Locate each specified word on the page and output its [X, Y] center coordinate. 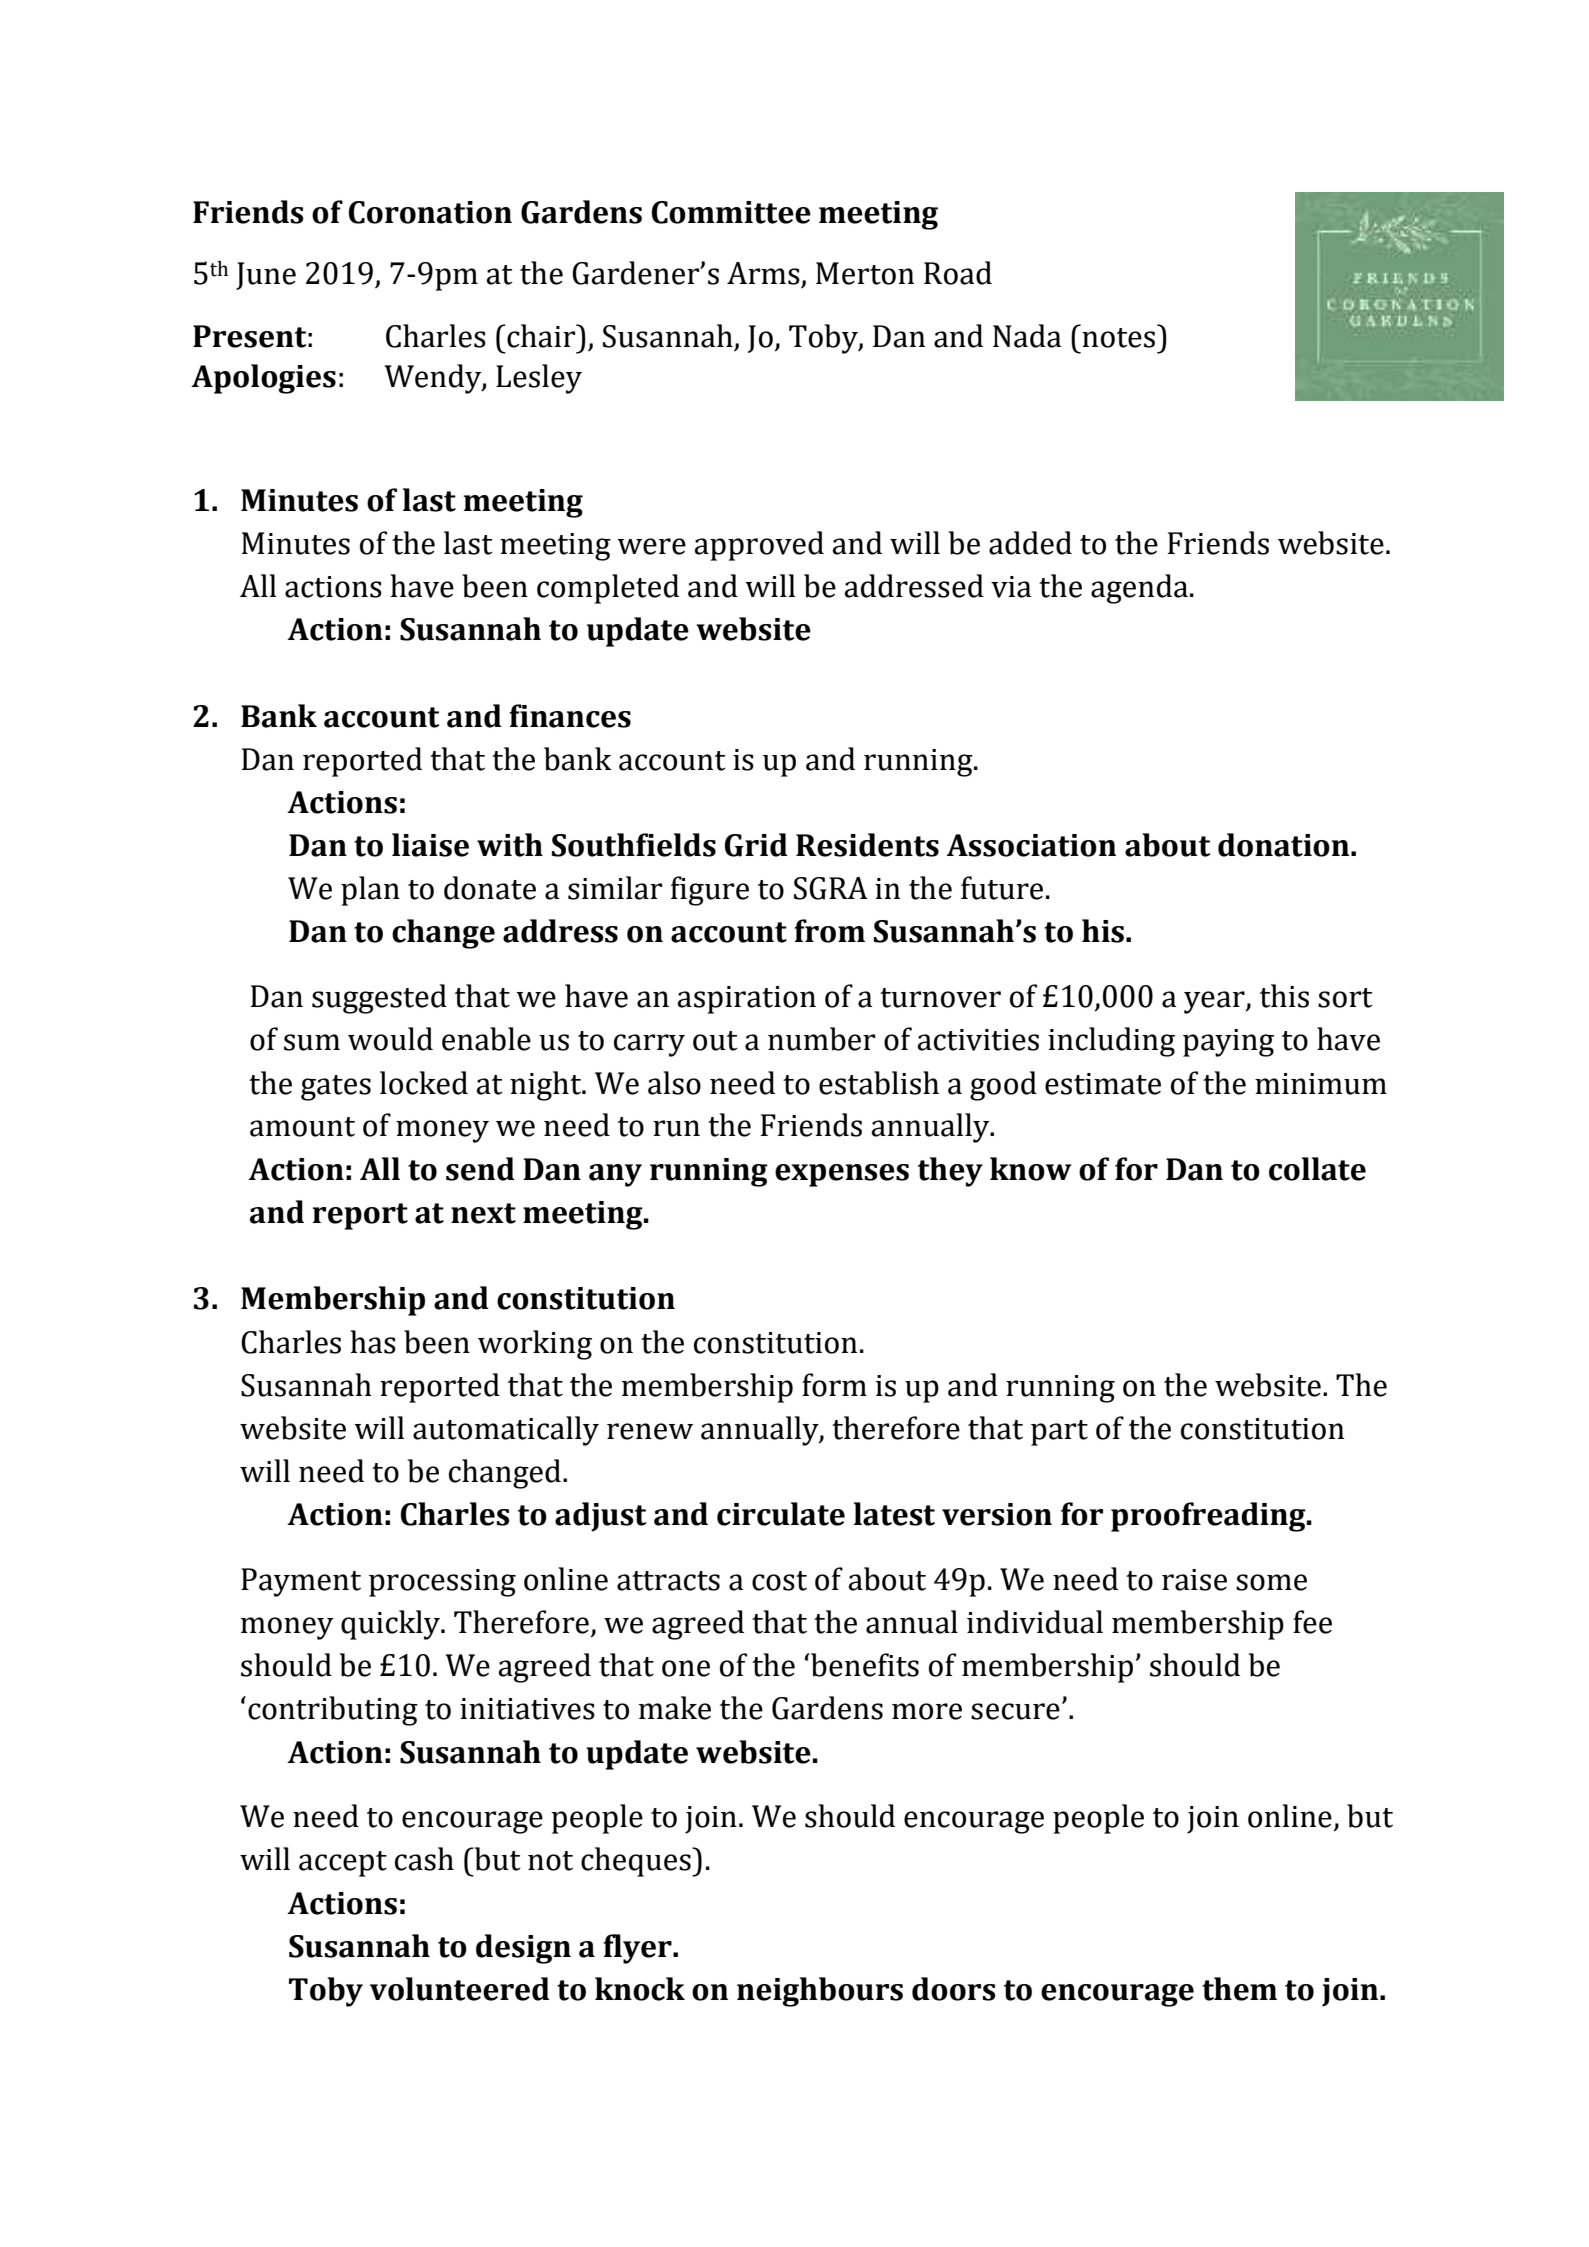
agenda [1139, 589]
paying [1228, 1043]
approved [759, 546]
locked [424, 1083]
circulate [781, 1514]
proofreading [1209, 1517]
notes [1119, 336]
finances [570, 716]
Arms [764, 274]
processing [442, 1583]
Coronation [430, 212]
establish [879, 1083]
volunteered [460, 1989]
